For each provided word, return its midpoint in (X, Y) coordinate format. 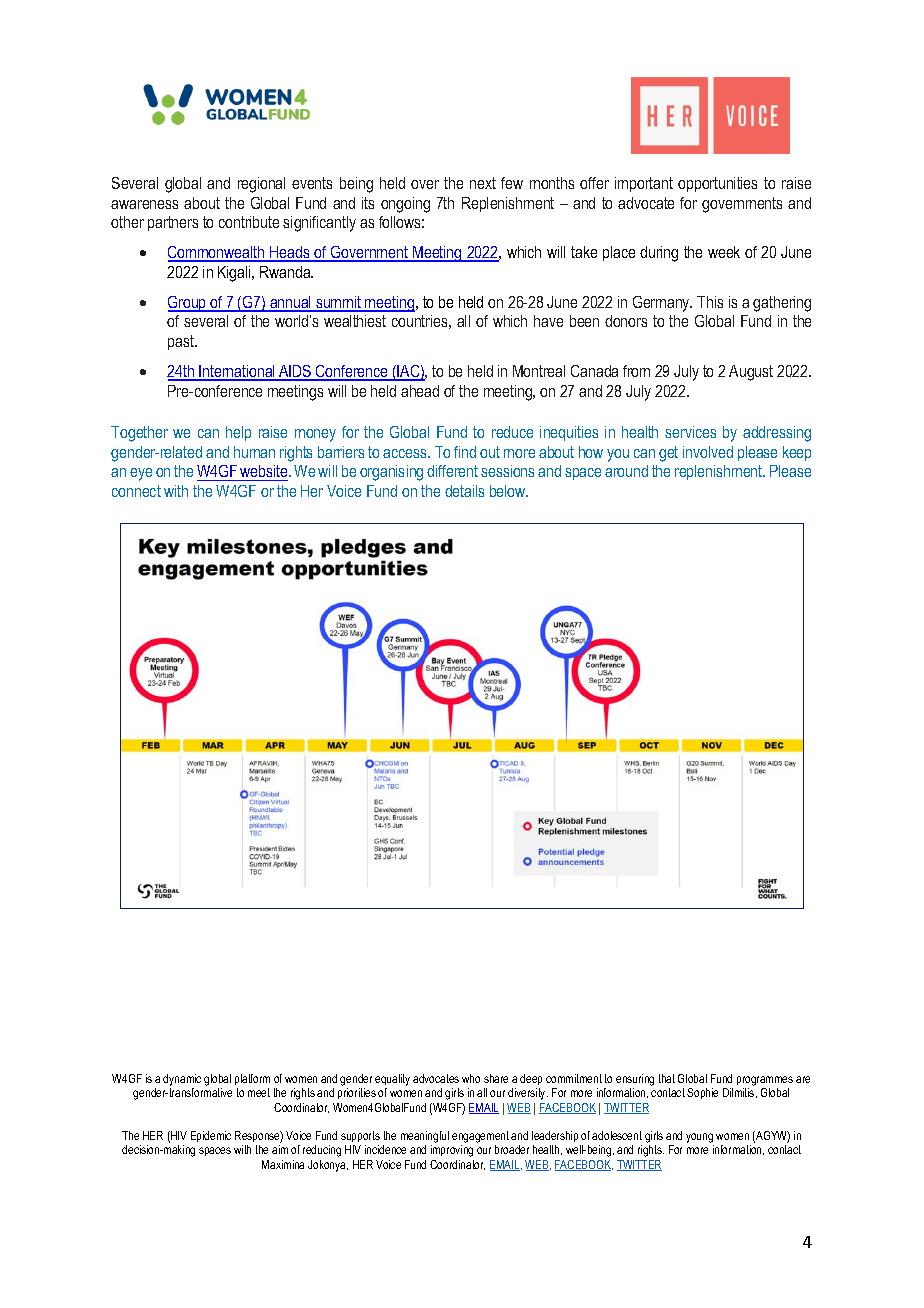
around (626, 471)
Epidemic (211, 1136)
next (483, 183)
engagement (480, 1138)
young (700, 1139)
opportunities (717, 184)
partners (173, 223)
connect (136, 491)
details (464, 491)
